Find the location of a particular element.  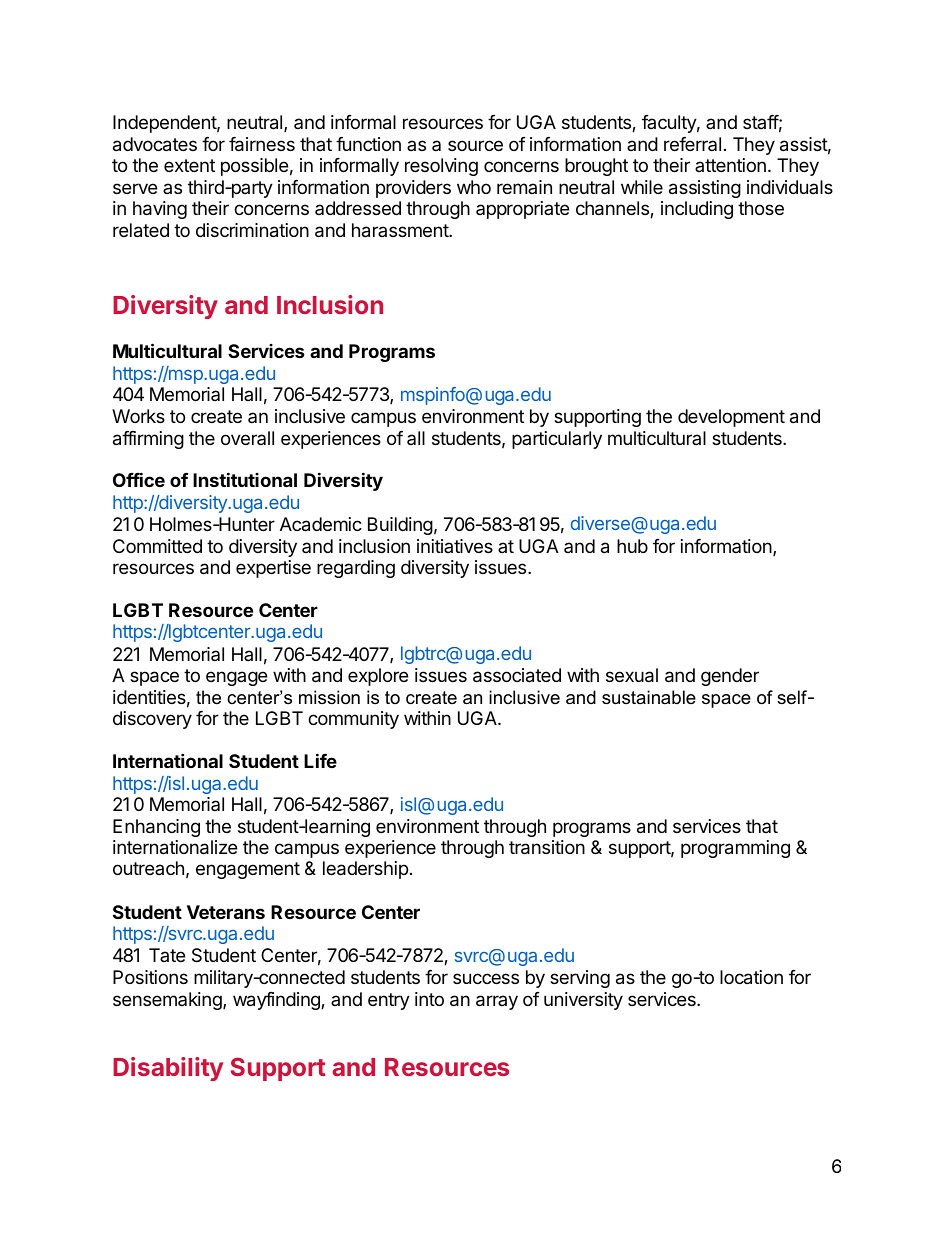

attention is located at coordinates (730, 165).
